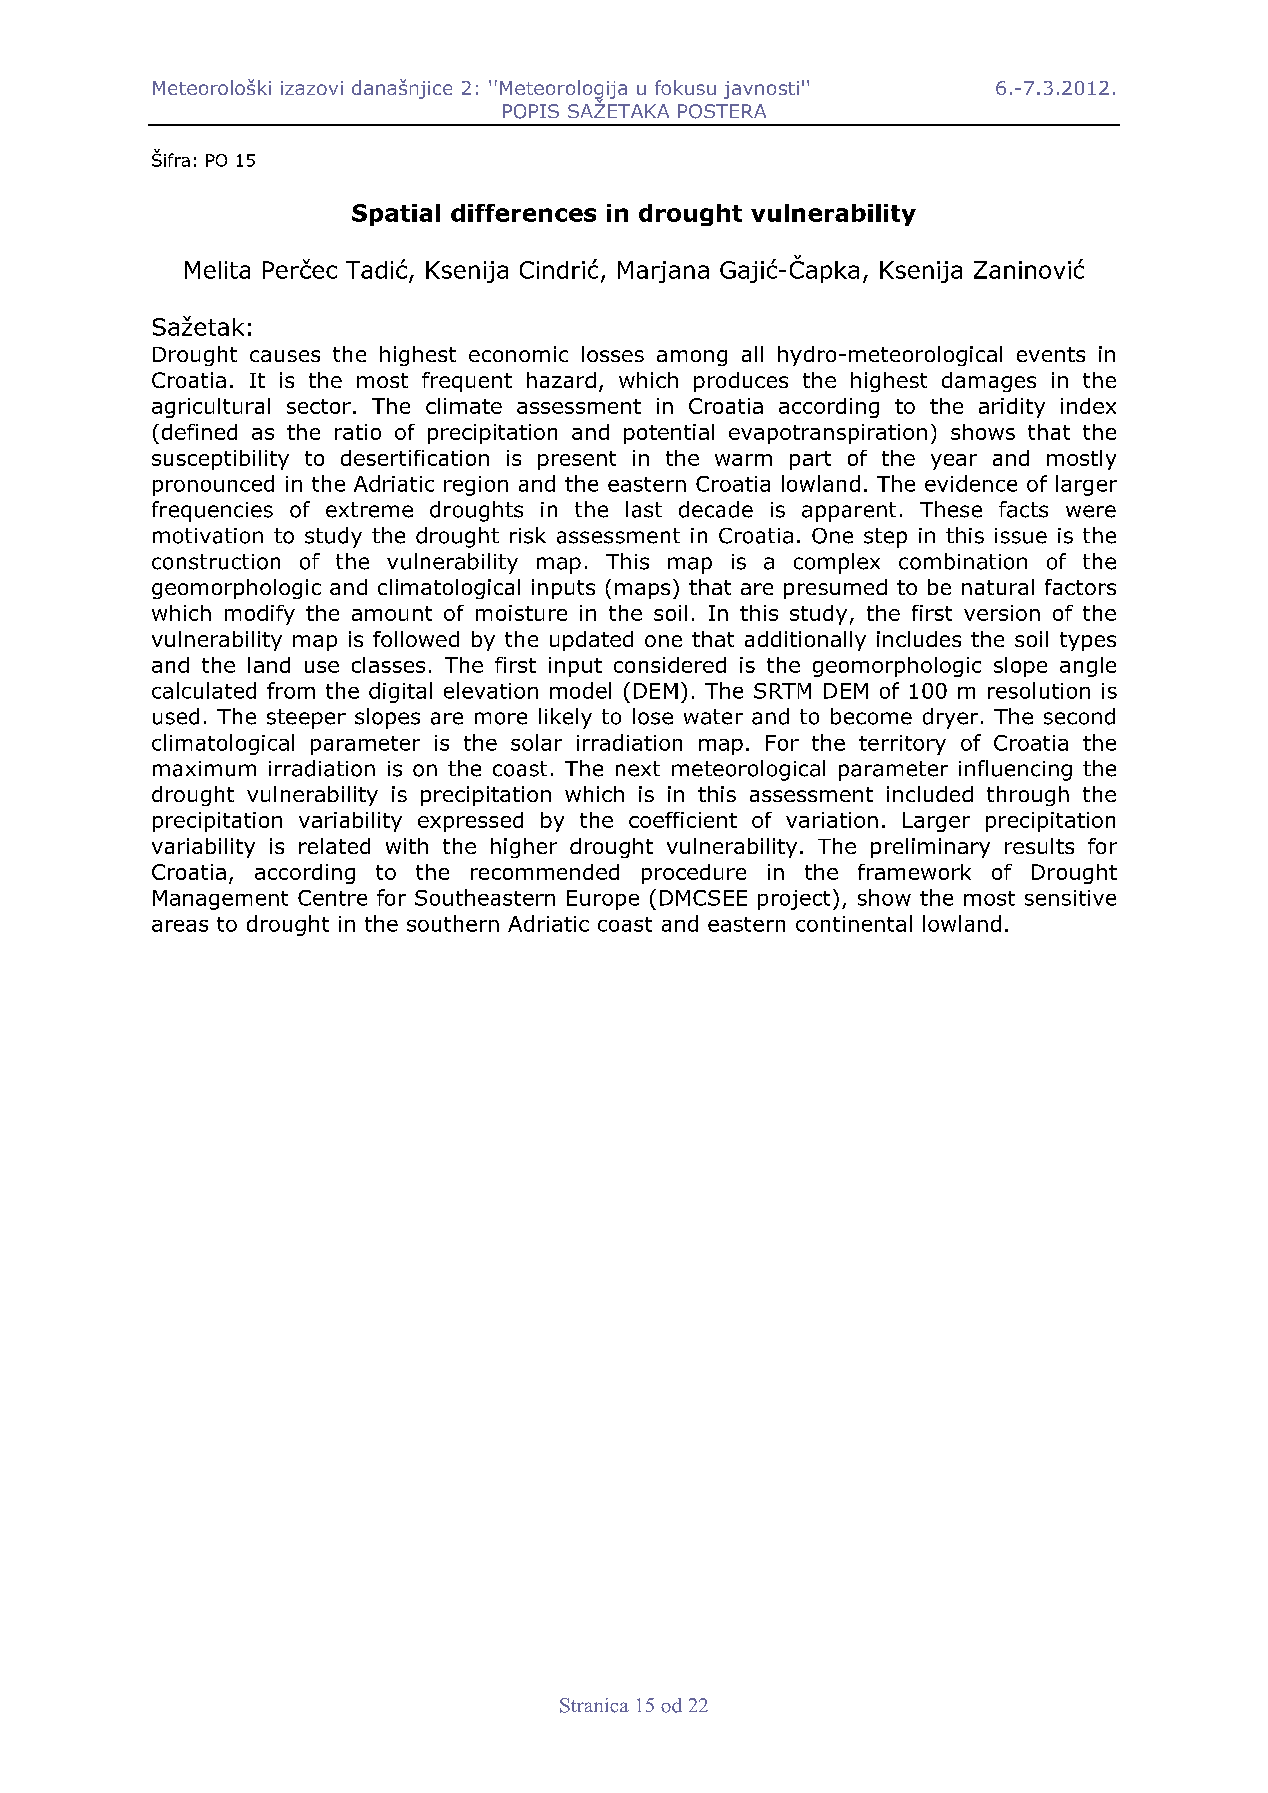 The image size is (1268, 1793). Describe the element at coordinates (603, 900) in the document. I see `Europe` at that location.
